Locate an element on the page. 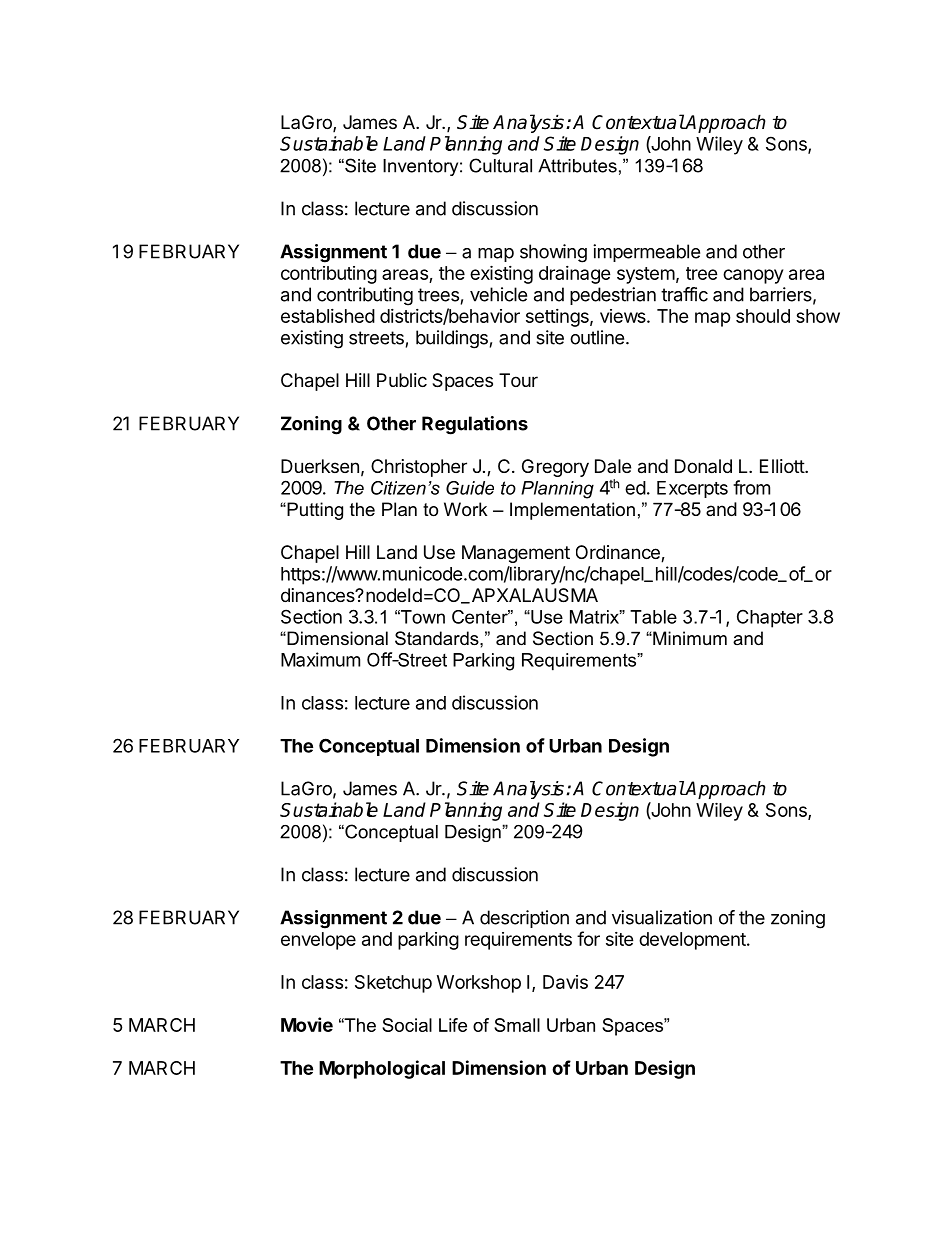 The height and width of the page is (1233, 952). Gregory is located at coordinates (555, 468).
